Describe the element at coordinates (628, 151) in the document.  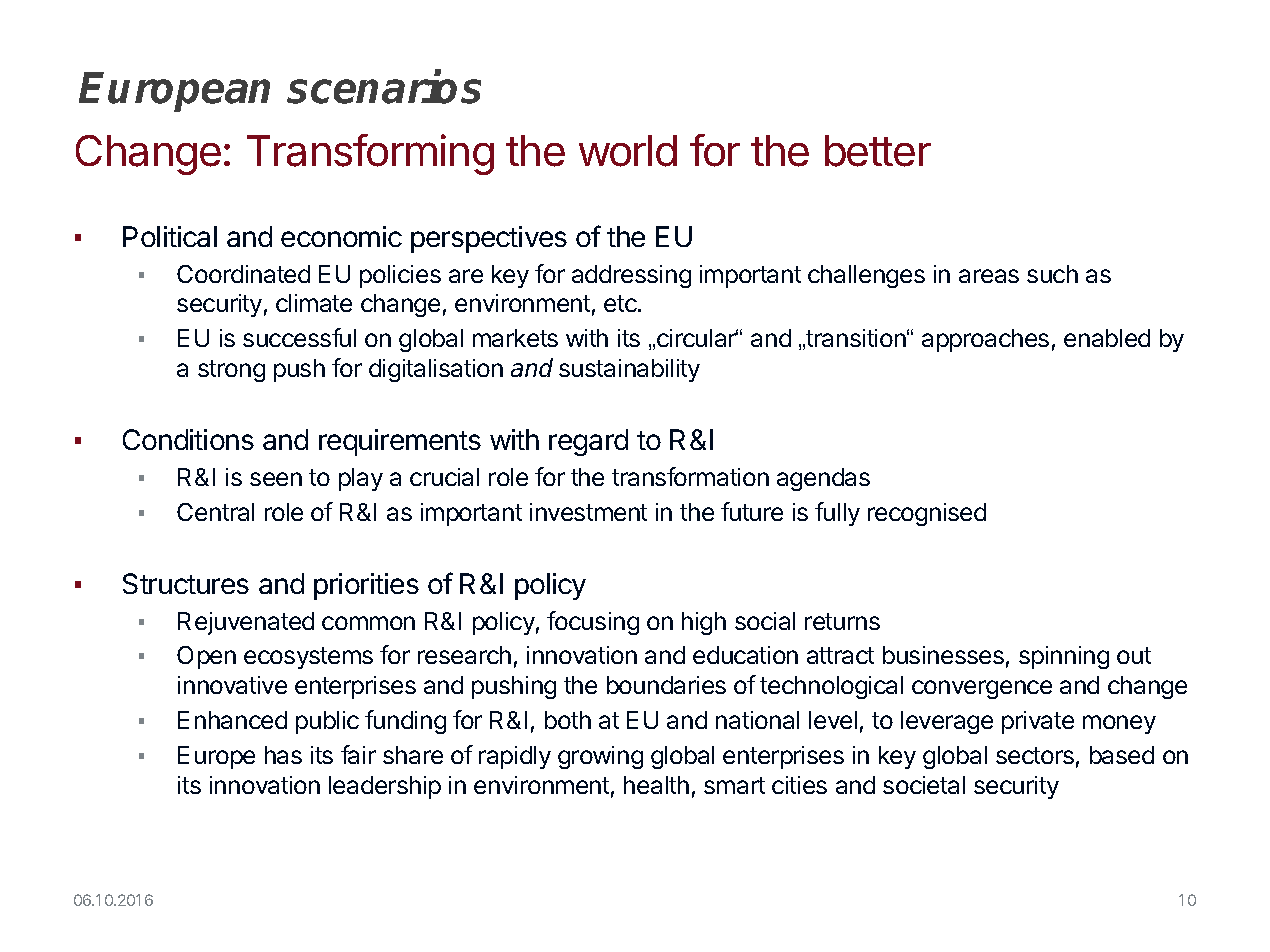
I see `world` at that location.
